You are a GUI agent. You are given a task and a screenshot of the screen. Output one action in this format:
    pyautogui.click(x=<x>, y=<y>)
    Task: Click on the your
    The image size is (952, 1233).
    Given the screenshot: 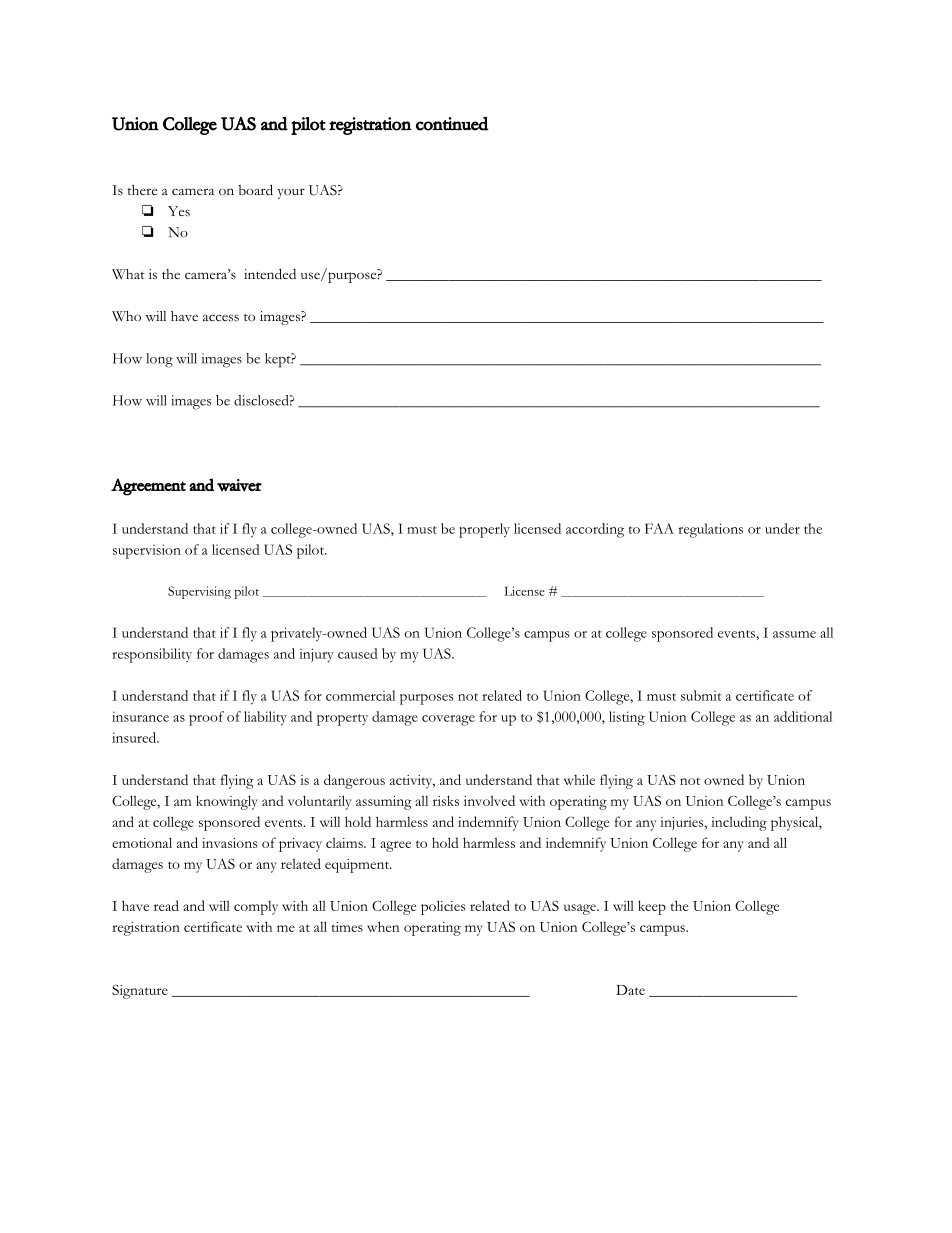 What is the action you would take?
    pyautogui.click(x=291, y=193)
